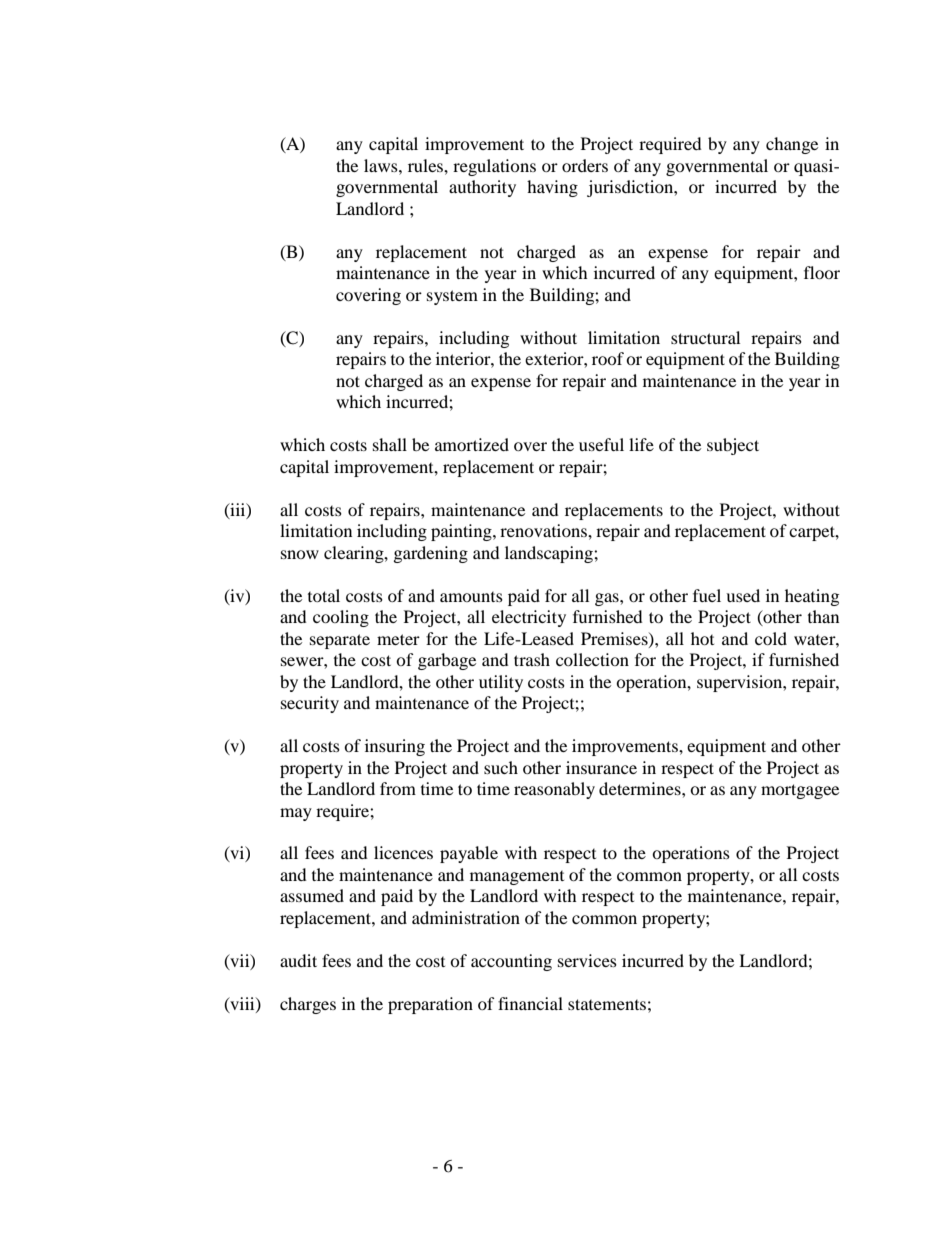  I want to click on services, so click(587, 960).
